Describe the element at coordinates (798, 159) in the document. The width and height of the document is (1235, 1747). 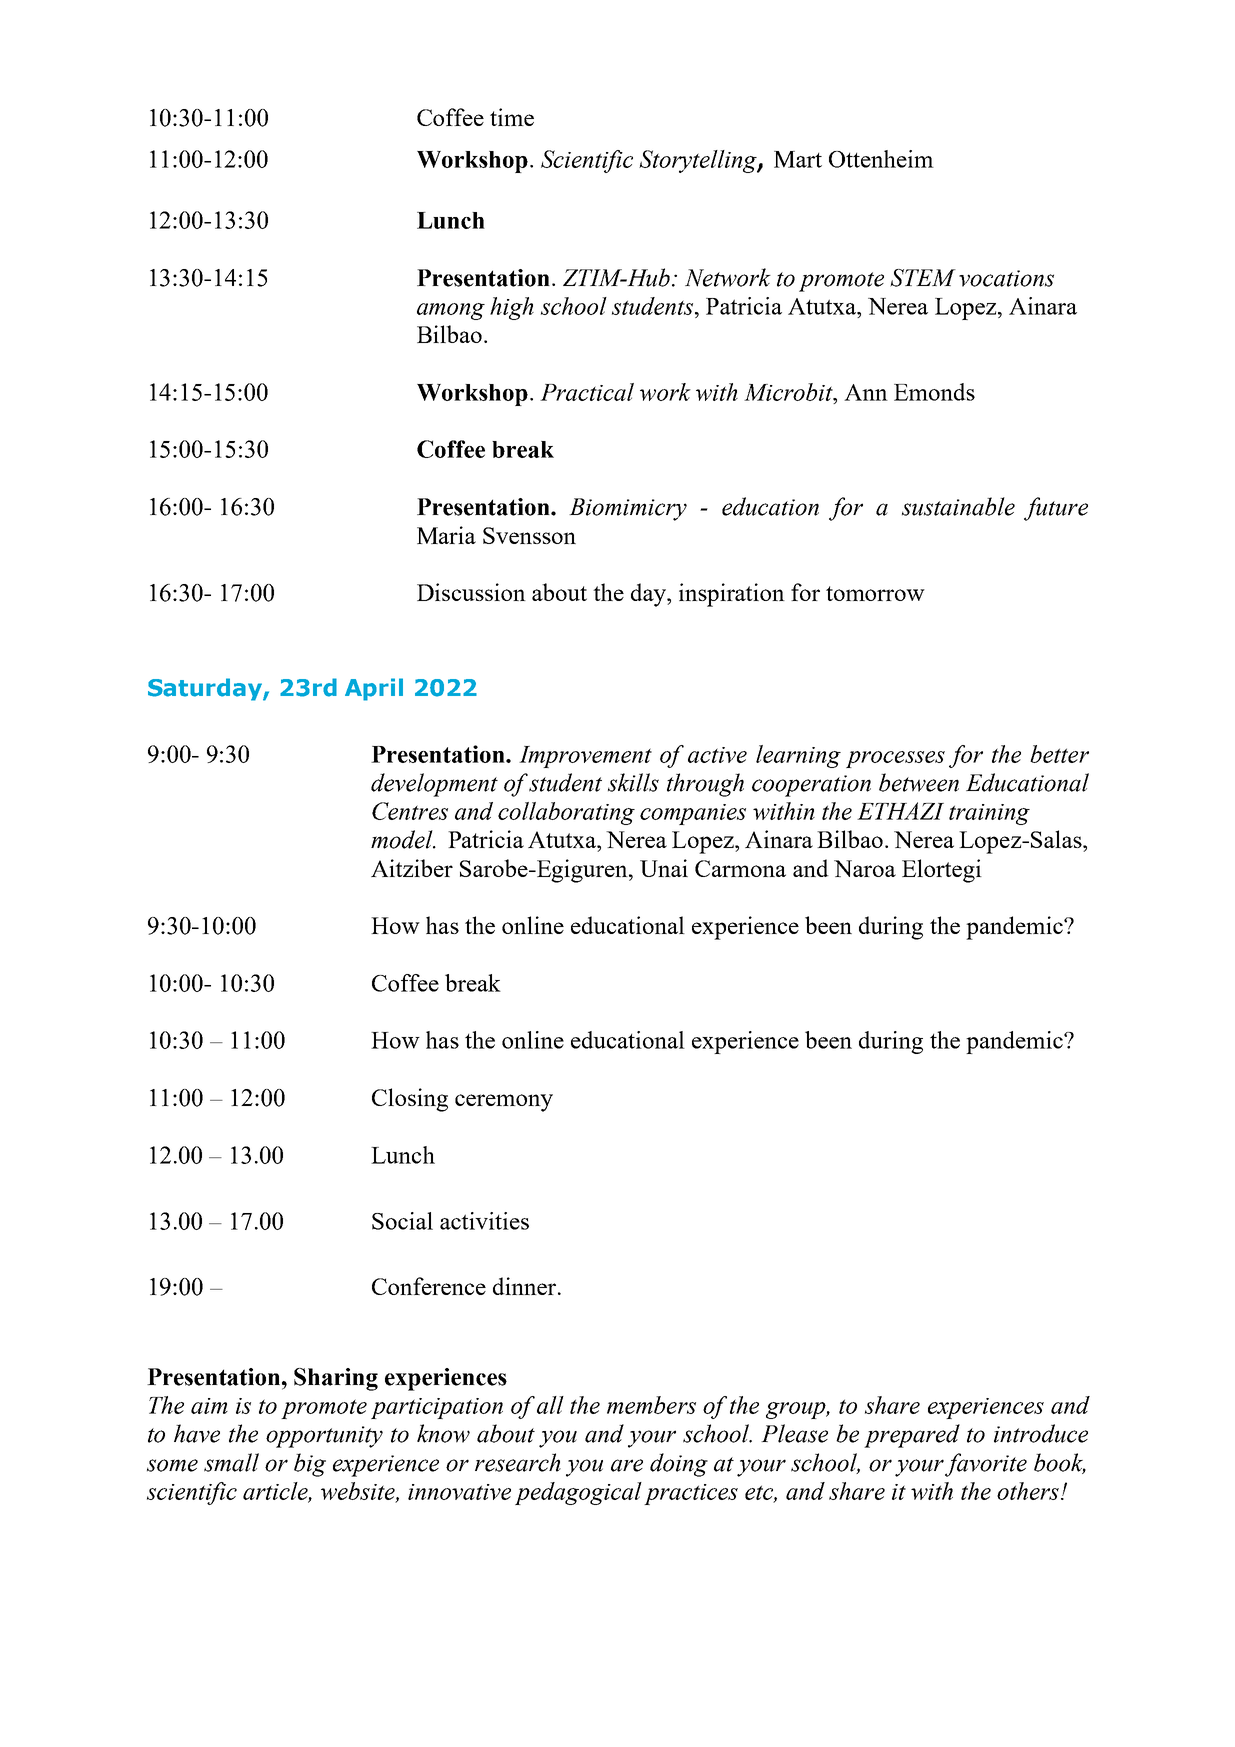
I see `Mart` at that location.
